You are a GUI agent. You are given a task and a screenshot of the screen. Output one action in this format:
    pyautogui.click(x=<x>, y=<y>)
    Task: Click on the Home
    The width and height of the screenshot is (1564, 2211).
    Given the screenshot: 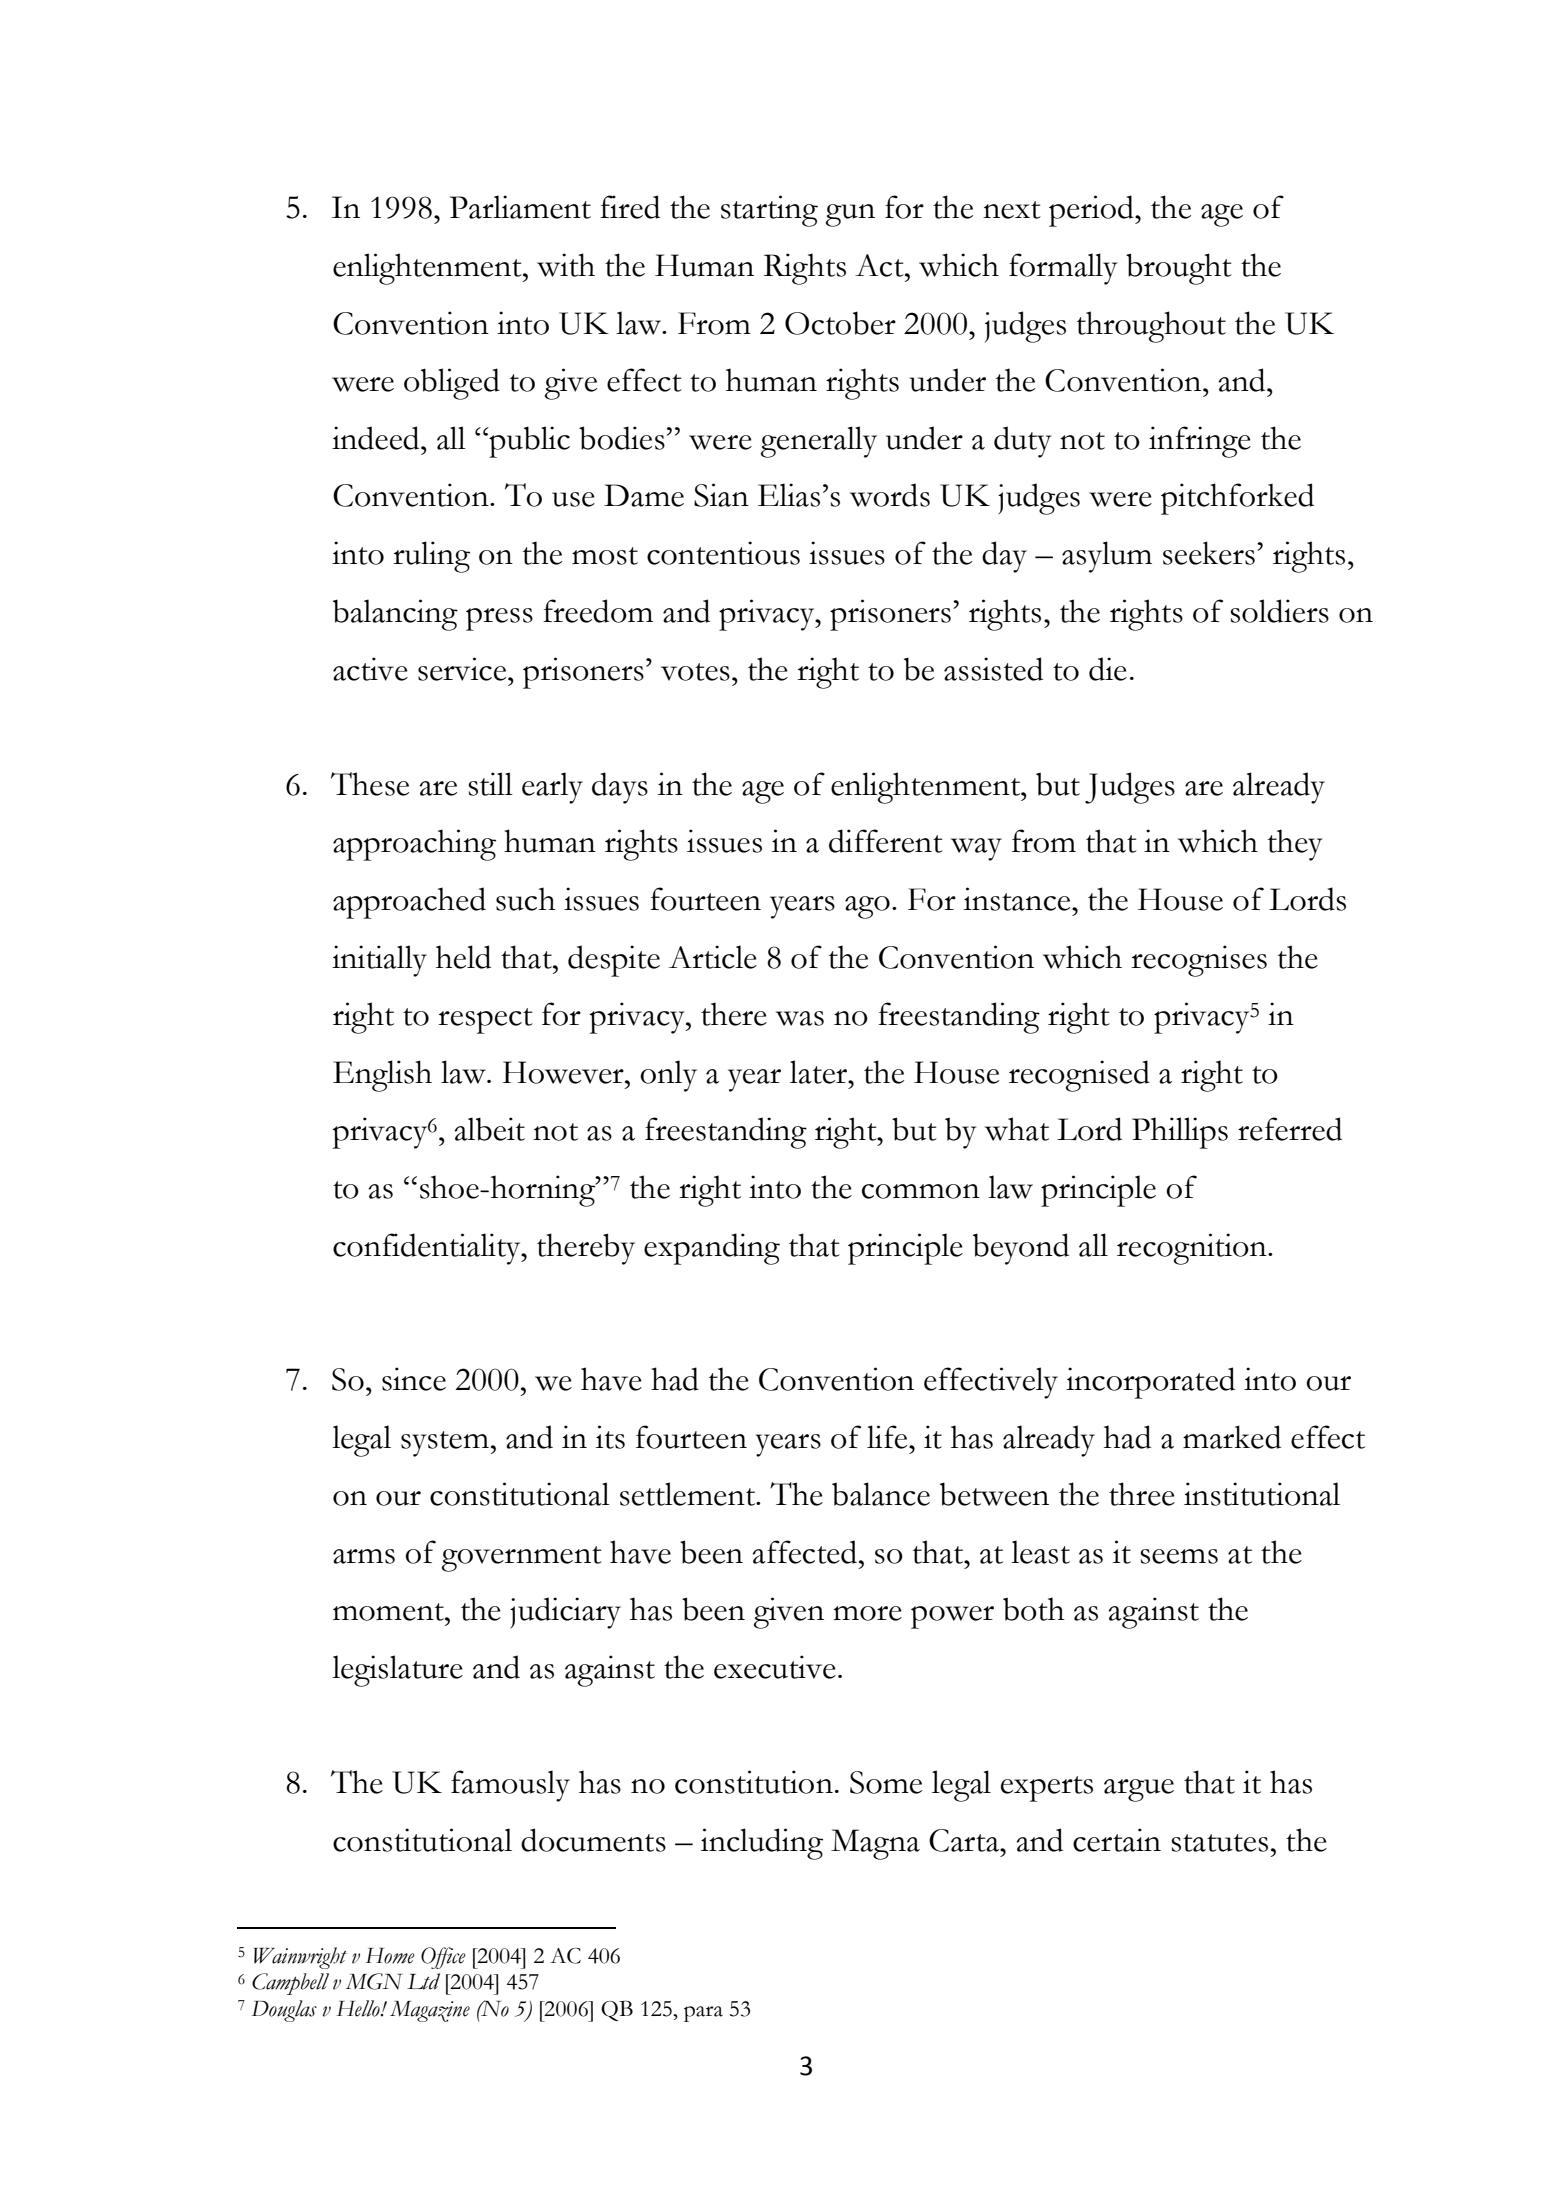 What is the action you would take?
    pyautogui.click(x=390, y=1956)
